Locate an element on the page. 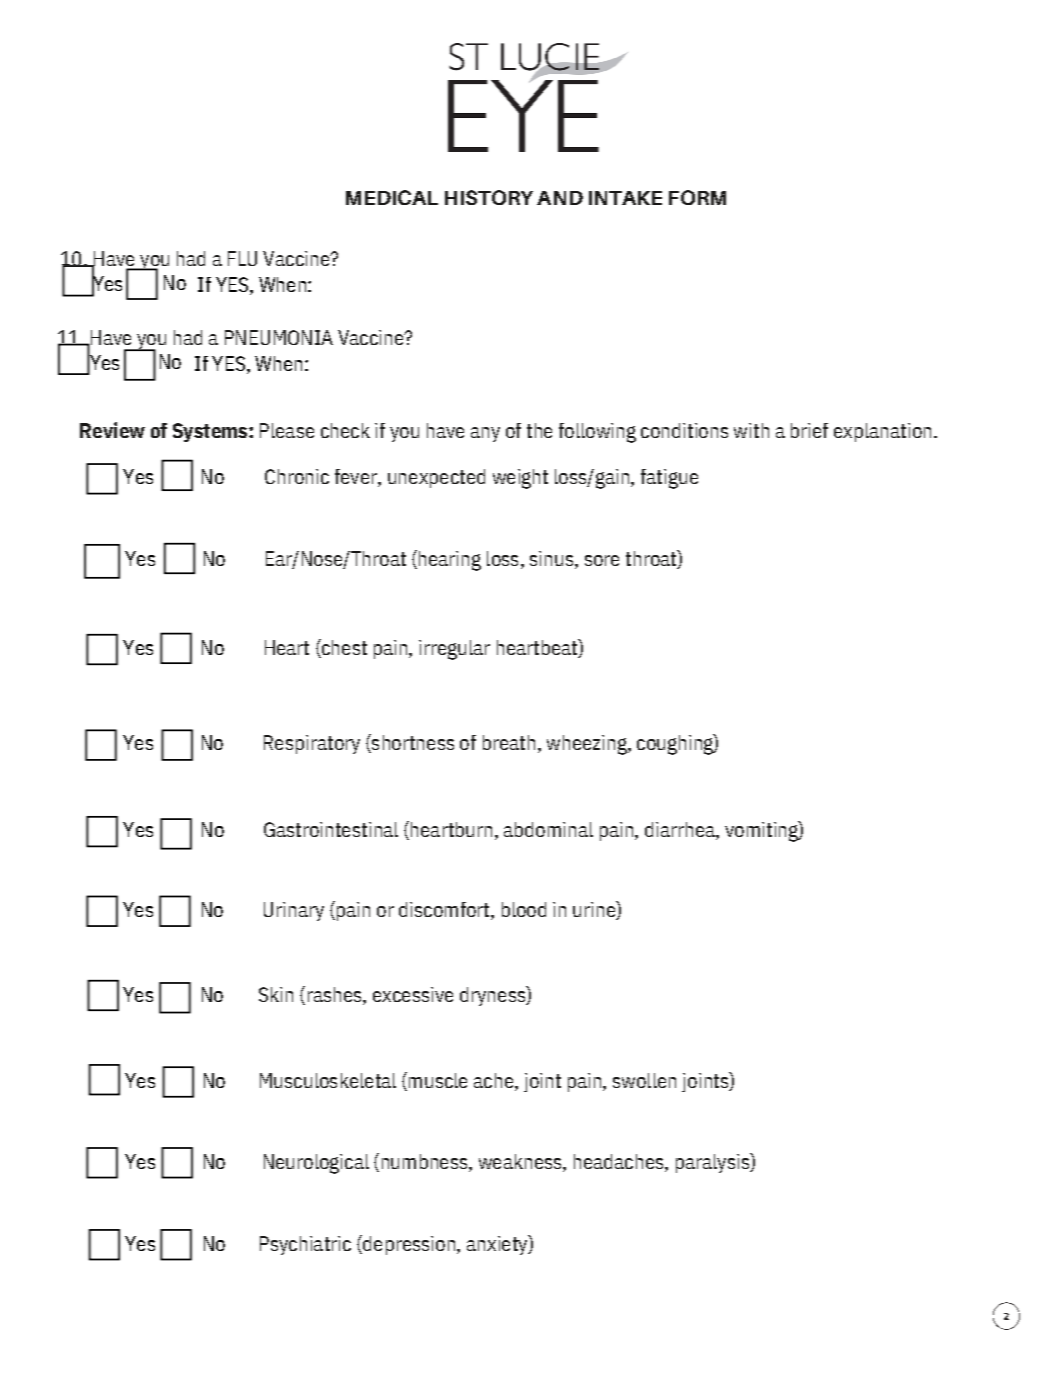 The width and height of the image is (1064, 1377). swollen is located at coordinates (644, 1080).
